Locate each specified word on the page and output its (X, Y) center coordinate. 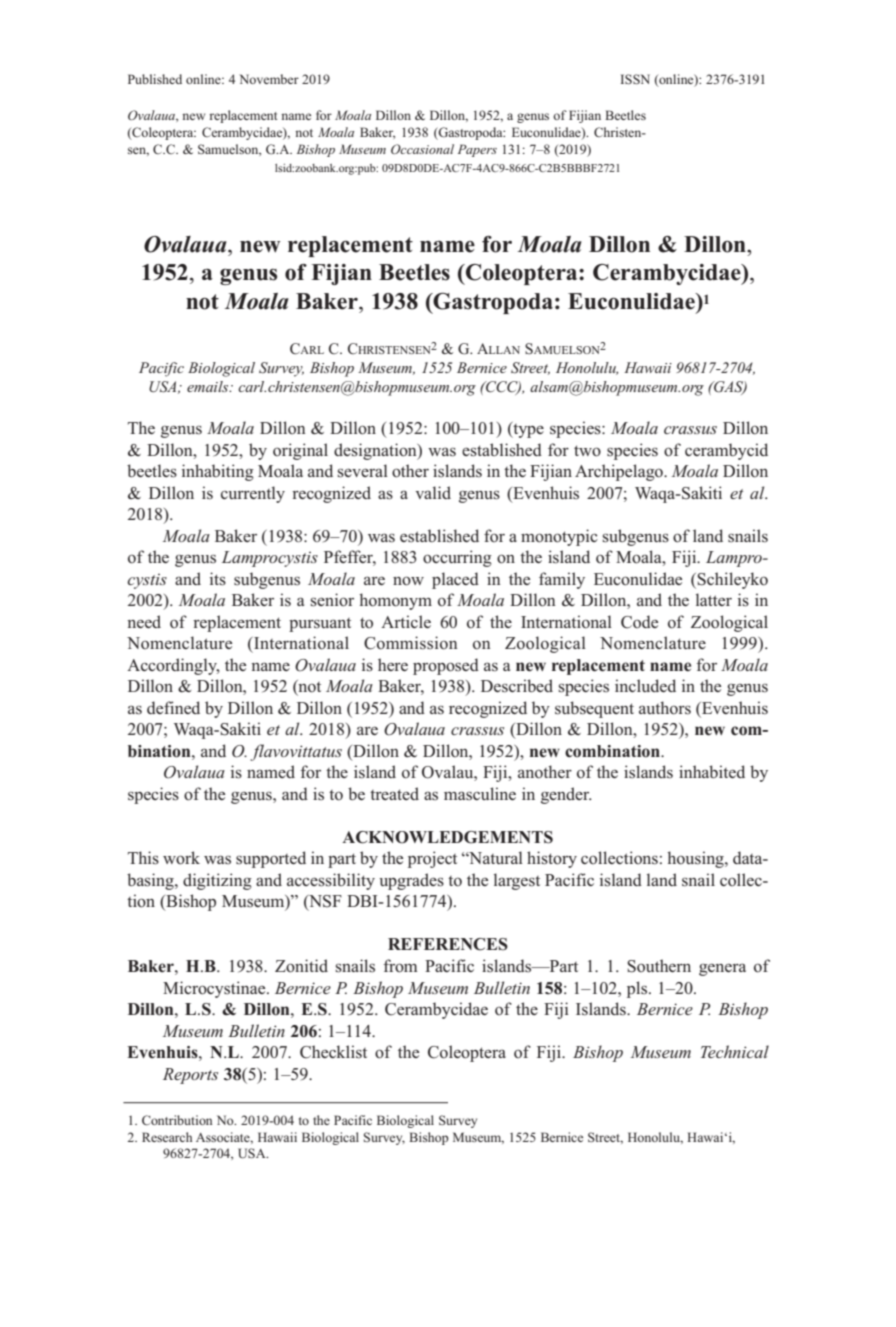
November (269, 79)
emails (209, 386)
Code (639, 622)
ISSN (635, 79)
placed (455, 580)
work (181, 858)
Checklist (333, 1052)
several (363, 471)
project (432, 859)
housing (696, 859)
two (587, 451)
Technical (735, 1051)
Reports (190, 1076)
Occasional (422, 149)
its (218, 579)
